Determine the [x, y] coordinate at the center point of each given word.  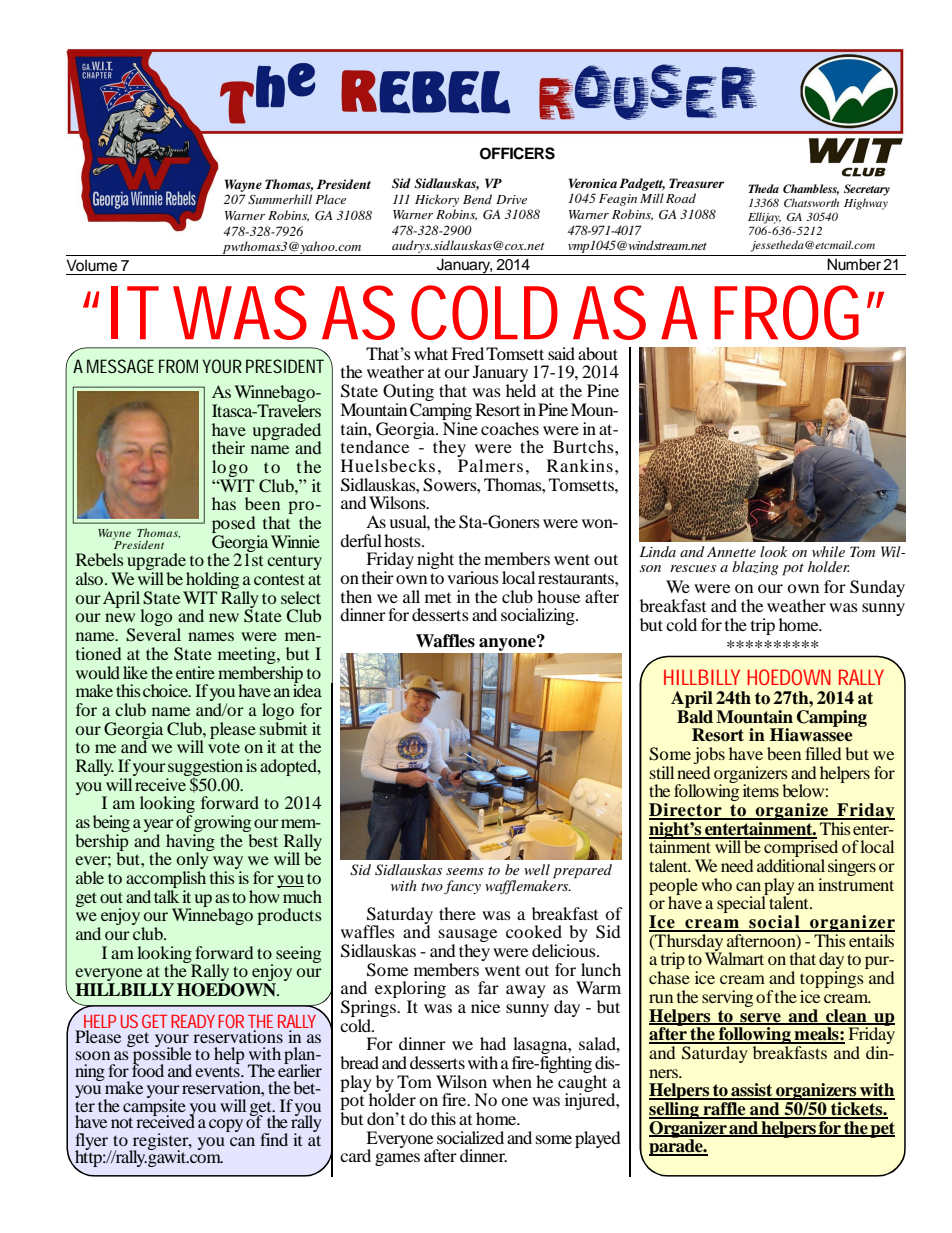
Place [330, 199]
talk [166, 895]
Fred [467, 353]
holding [211, 582]
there [457, 913]
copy [226, 1125]
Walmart [734, 957]
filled [823, 753]
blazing [755, 568]
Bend [477, 199]
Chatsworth [811, 202]
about [598, 353]
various [473, 577]
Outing [408, 394]
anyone [508, 643]
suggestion [205, 768]
